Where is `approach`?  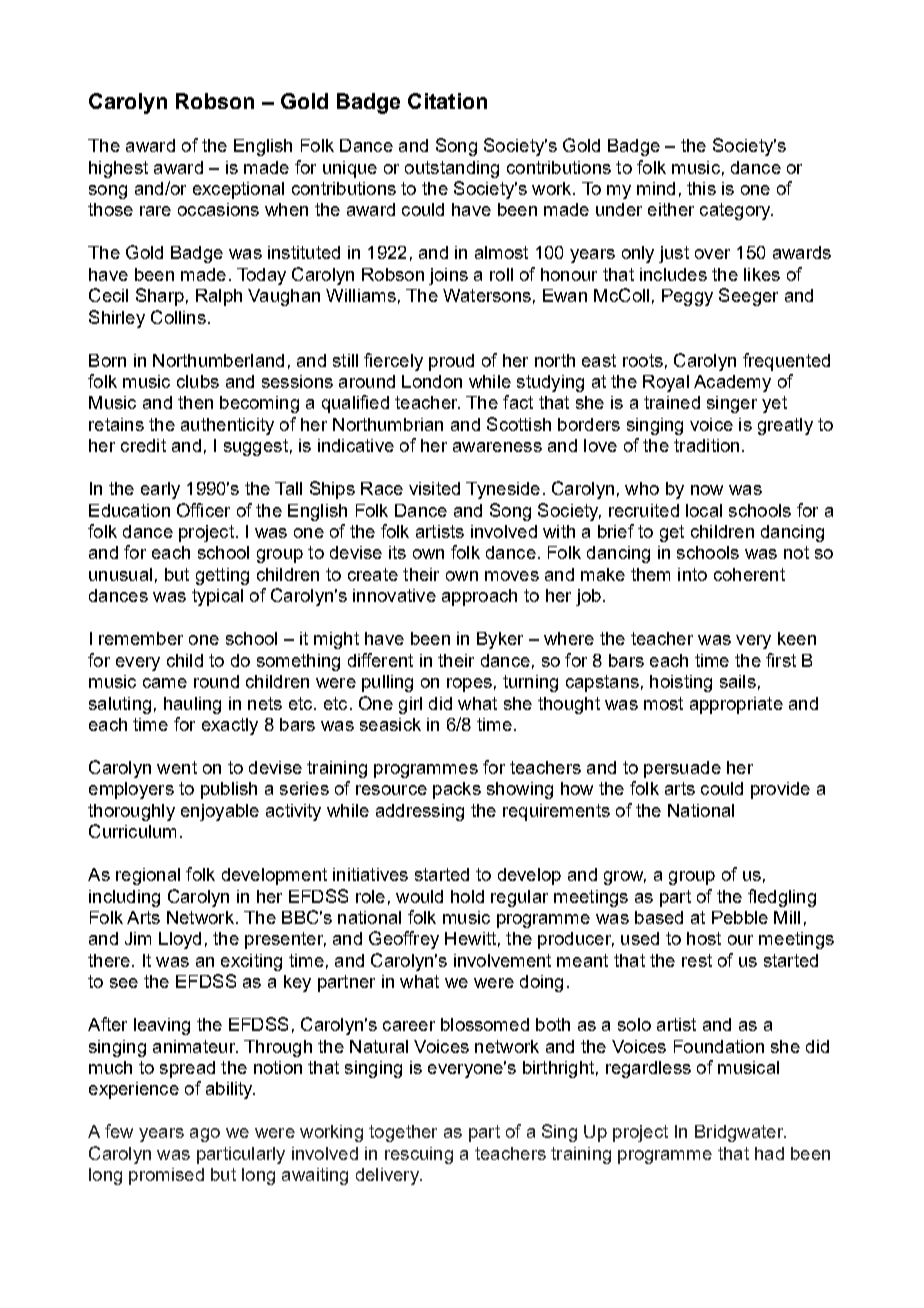
approach is located at coordinates (479, 597).
